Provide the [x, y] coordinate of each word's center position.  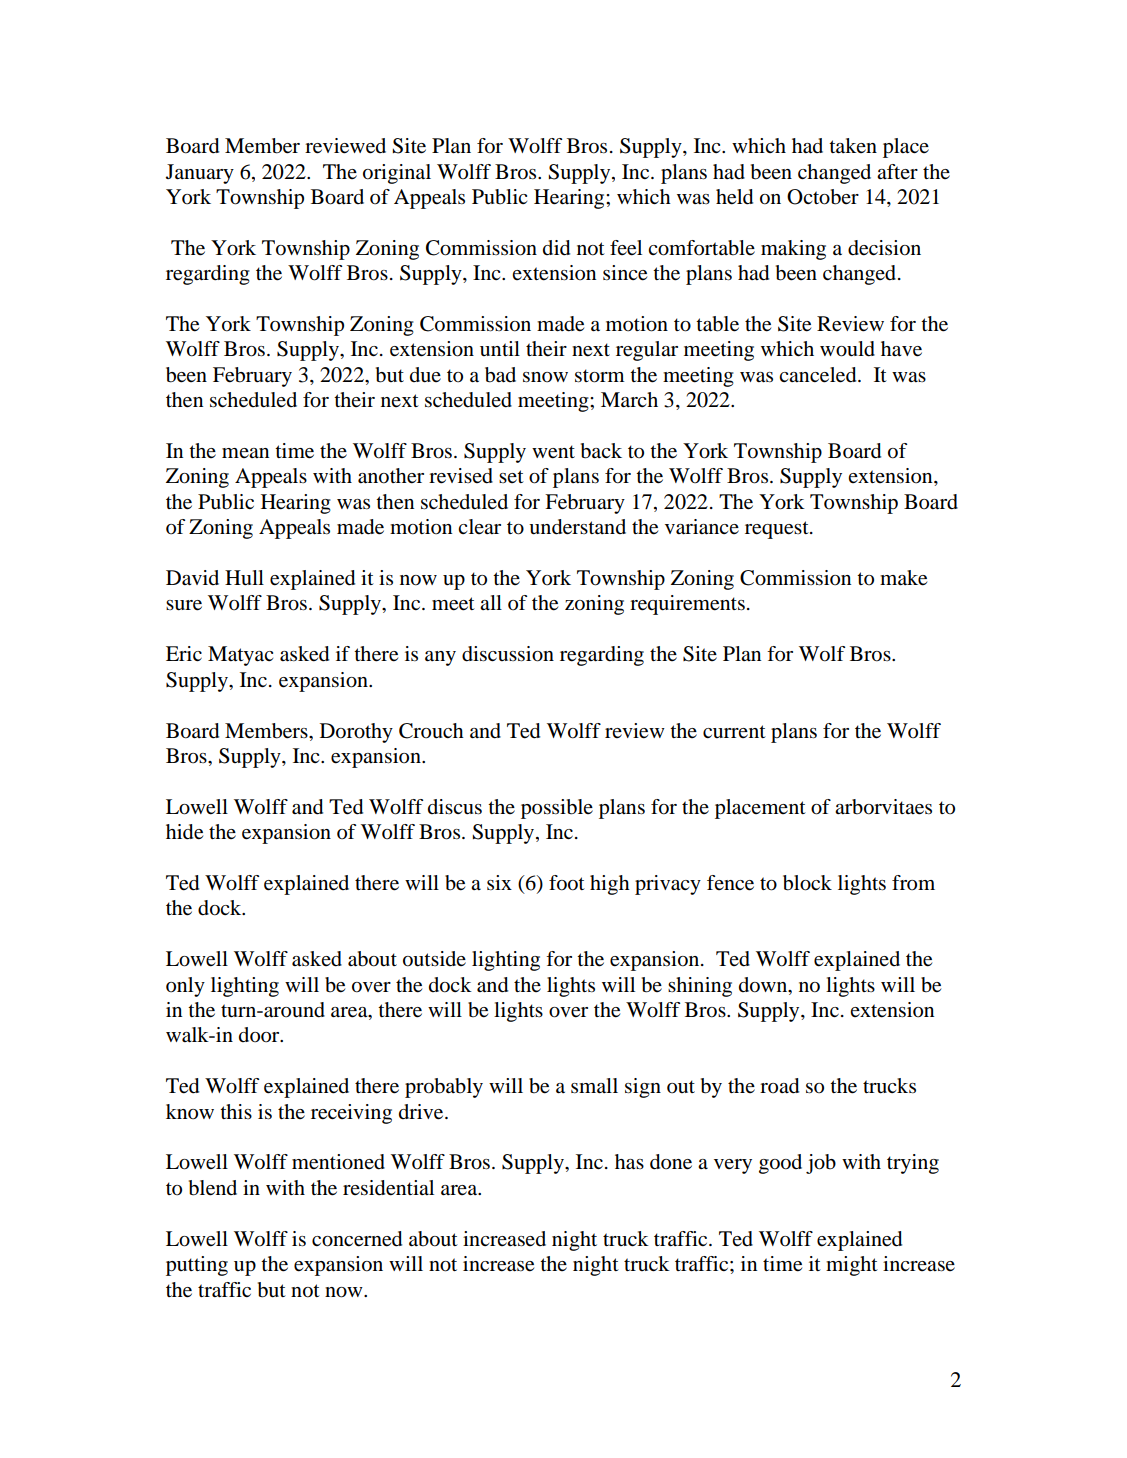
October [823, 197]
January [200, 174]
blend [213, 1188]
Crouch [431, 731]
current [734, 731]
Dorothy [356, 733]
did [556, 248]
